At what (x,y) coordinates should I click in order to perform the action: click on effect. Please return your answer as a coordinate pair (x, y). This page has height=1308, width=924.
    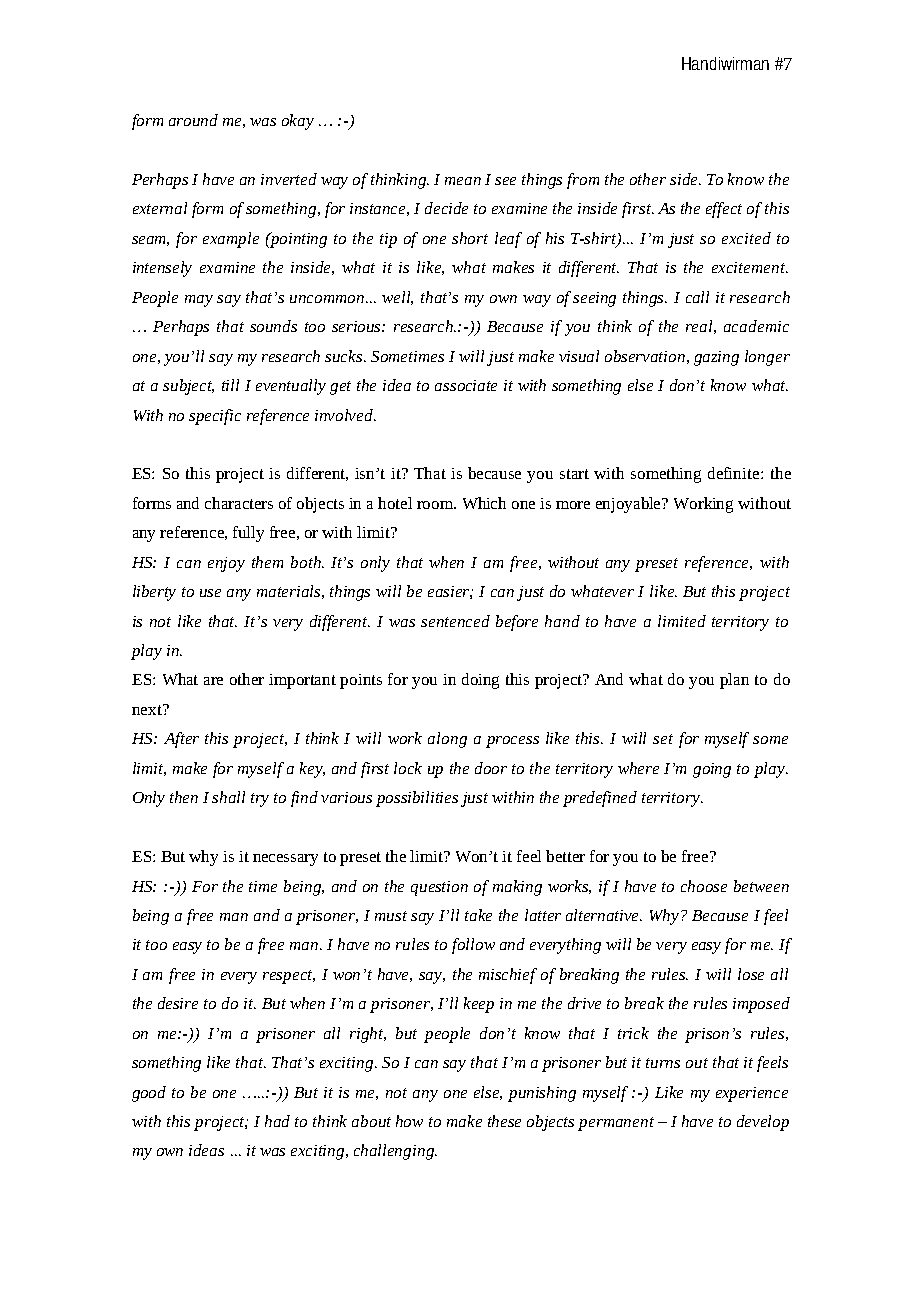
    Looking at the image, I should click on (724, 210).
